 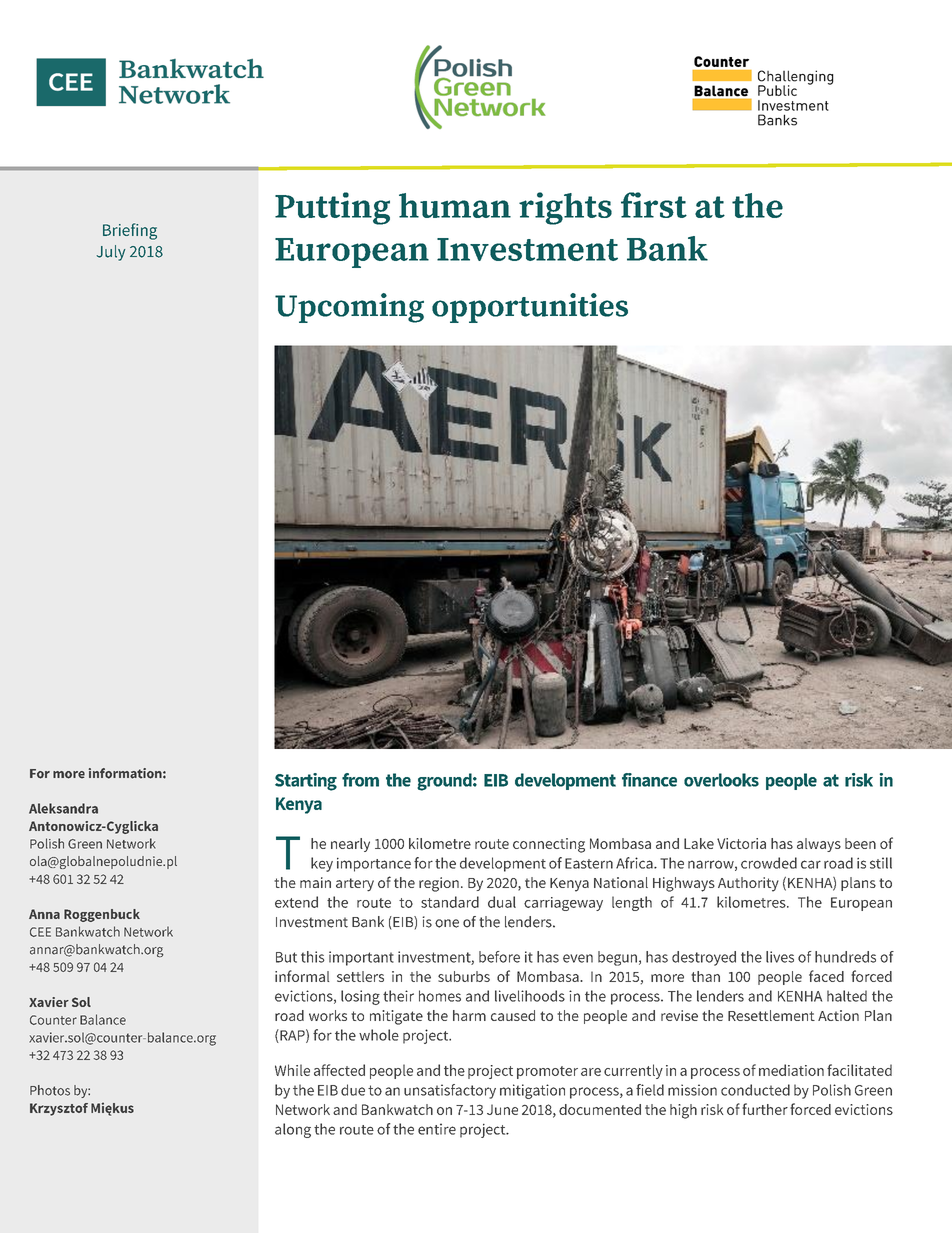 What do you see at coordinates (306, 782) in the document?
I see `Starting` at bounding box center [306, 782].
